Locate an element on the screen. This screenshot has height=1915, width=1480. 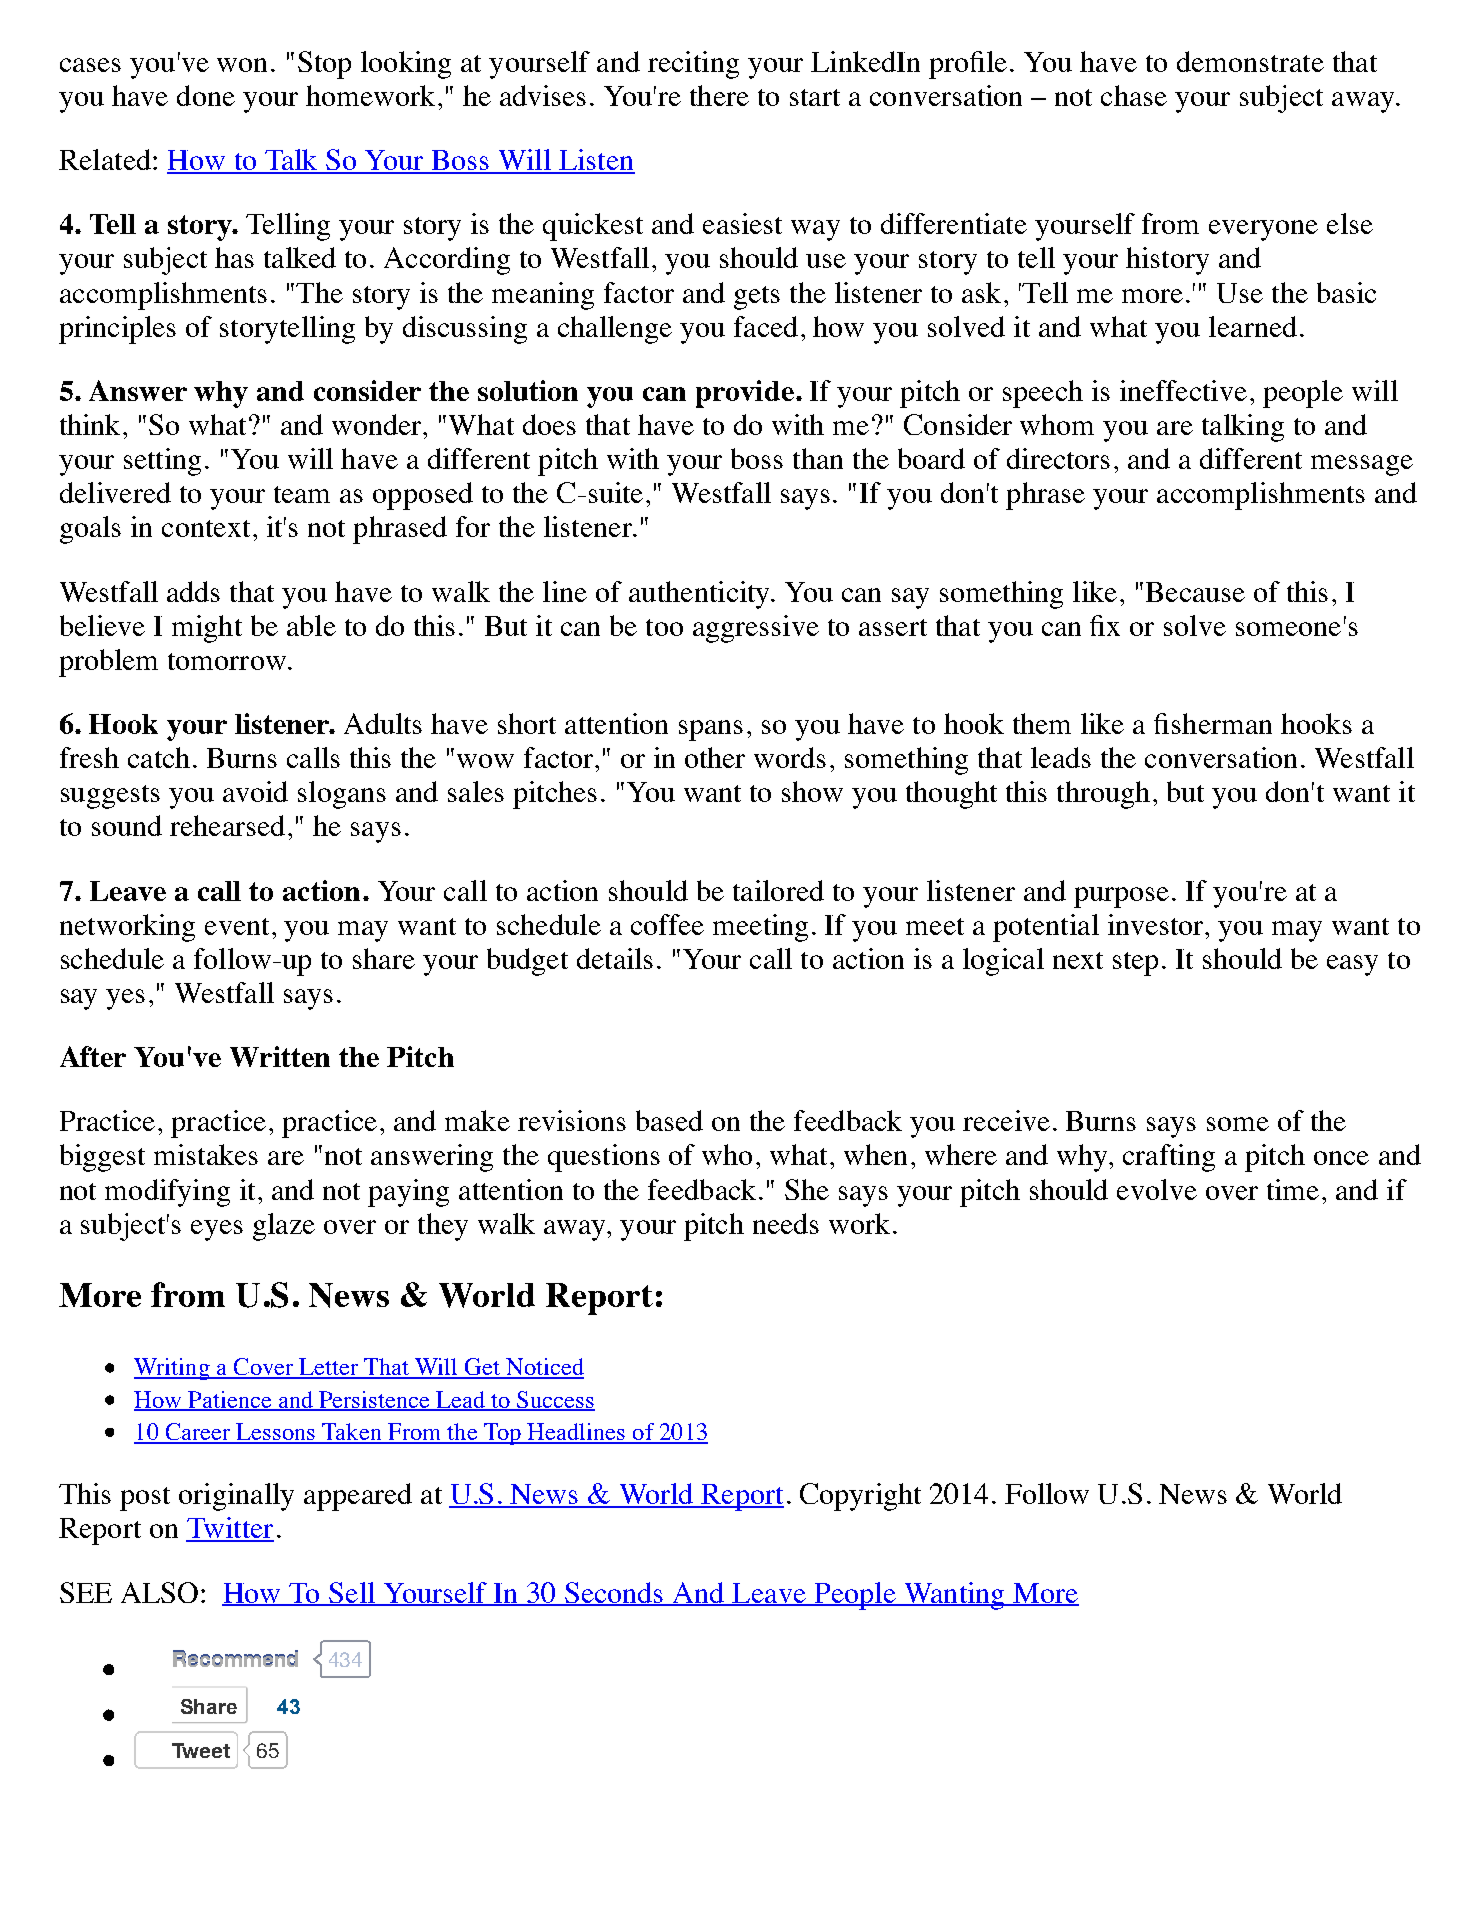
Because is located at coordinates (1195, 592).
